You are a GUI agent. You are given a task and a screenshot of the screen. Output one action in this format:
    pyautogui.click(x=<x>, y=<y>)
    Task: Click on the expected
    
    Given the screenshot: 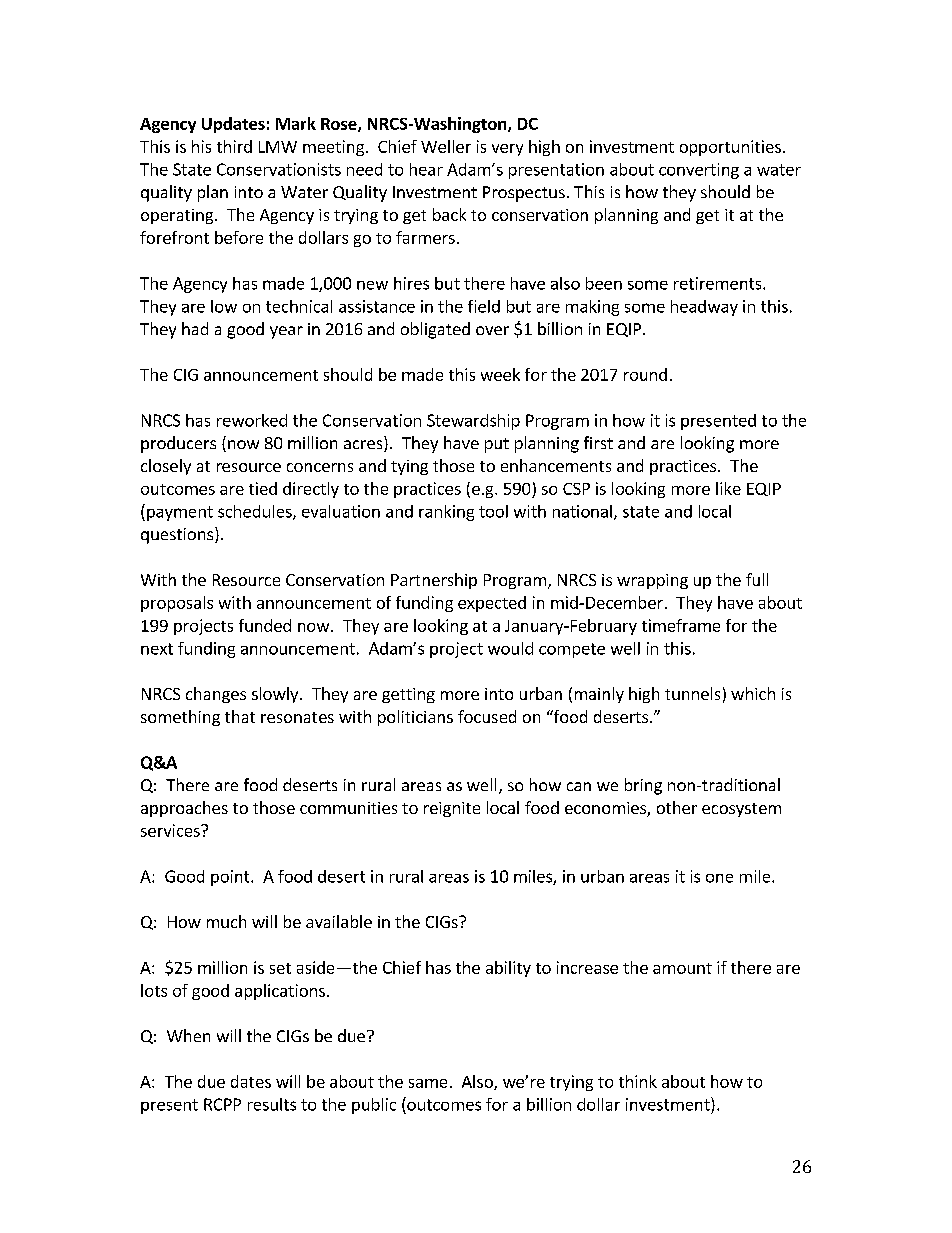 What is the action you would take?
    pyautogui.click(x=492, y=604)
